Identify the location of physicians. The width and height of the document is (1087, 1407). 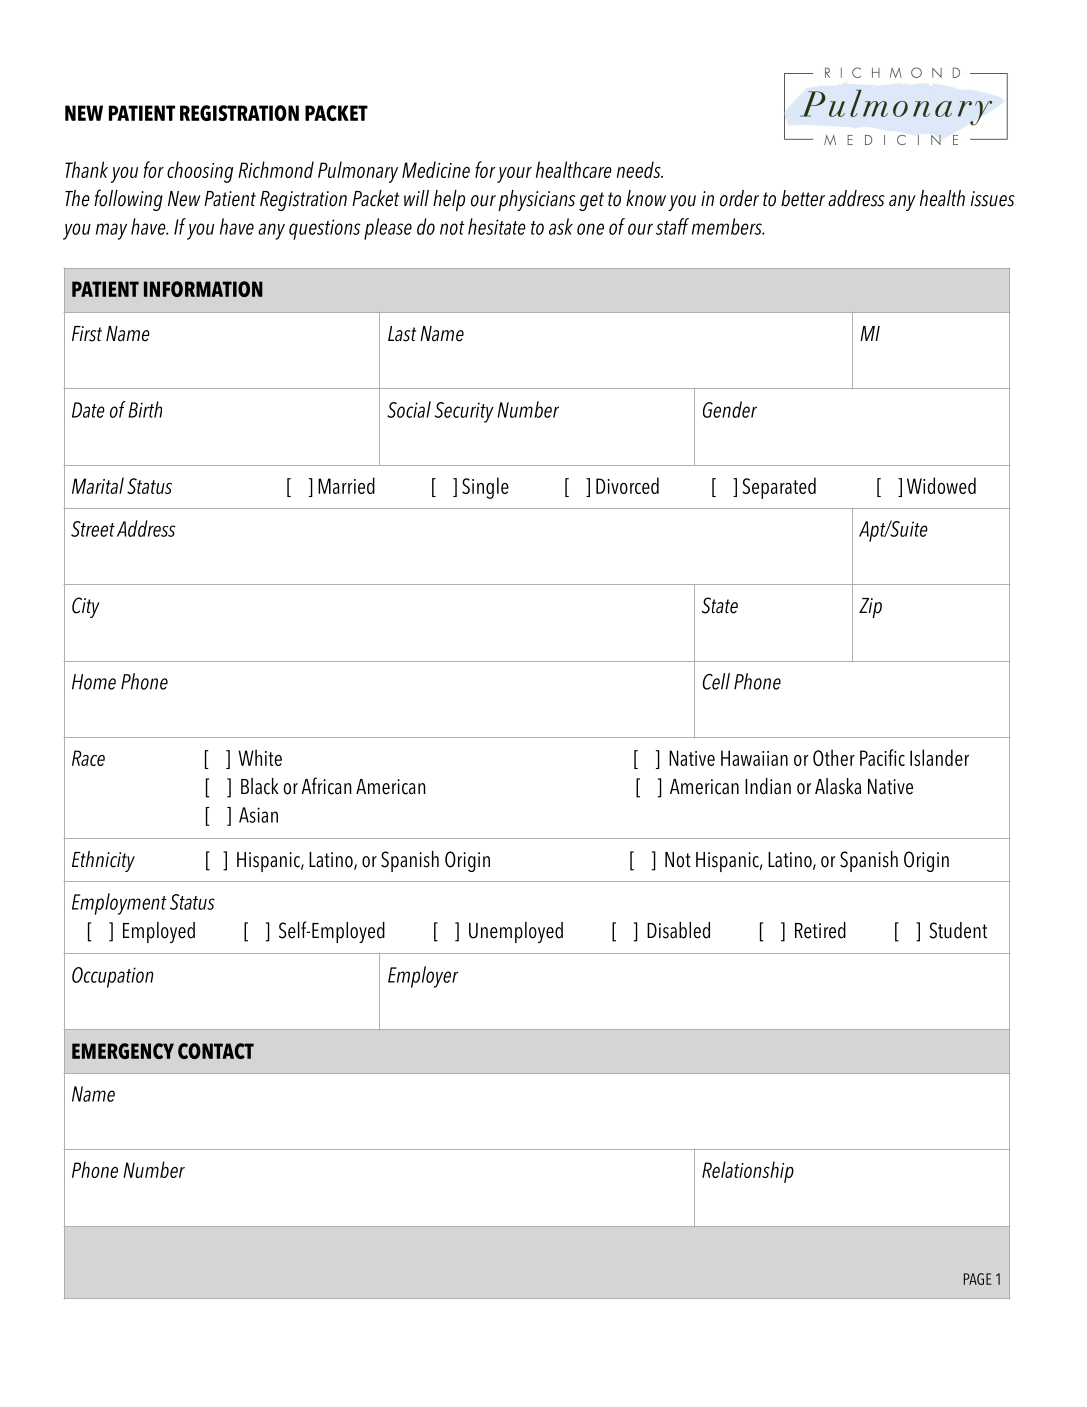
(536, 200).
